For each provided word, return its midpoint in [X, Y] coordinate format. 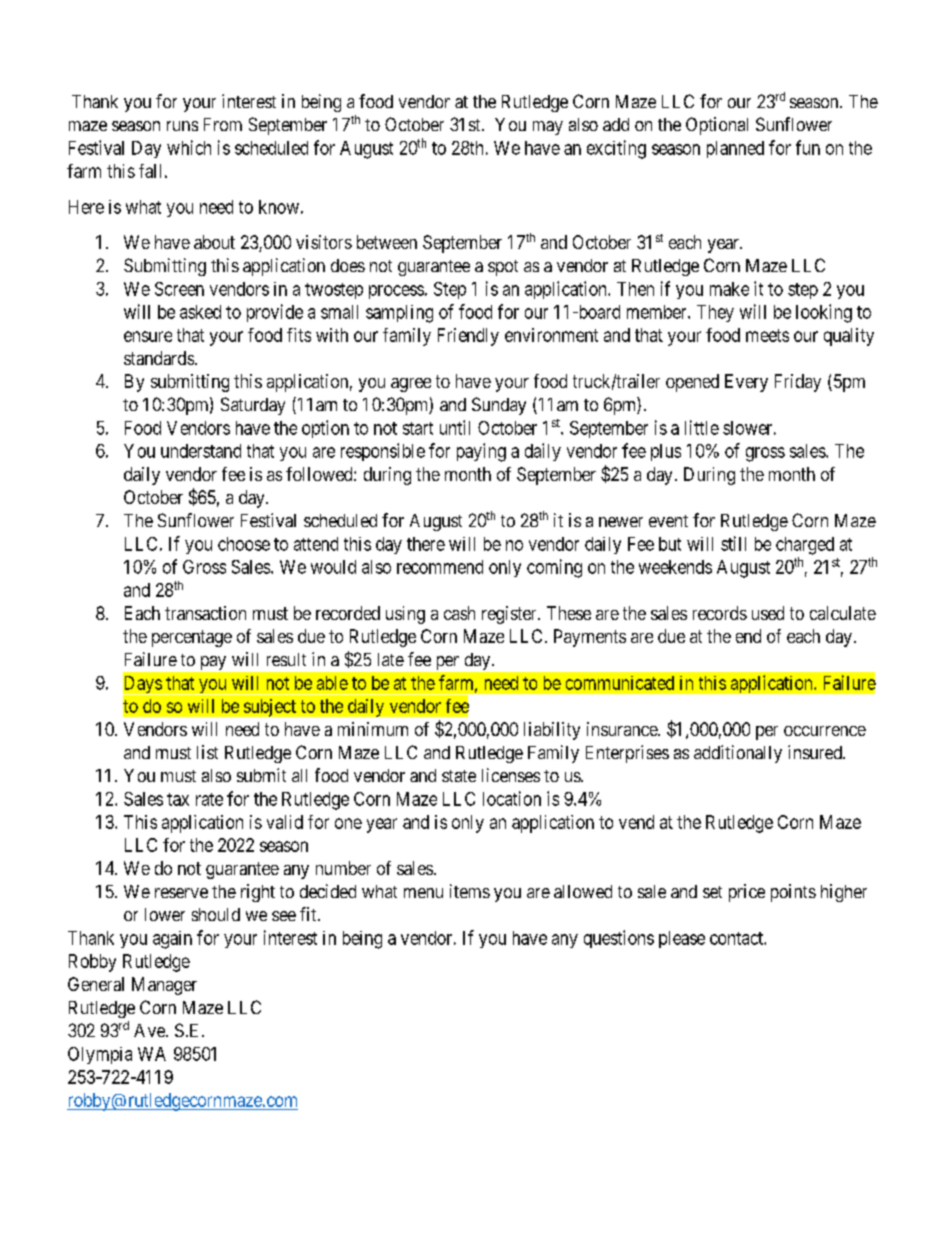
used [768, 613]
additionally [738, 754]
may [548, 128]
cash [459, 613]
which [189, 147]
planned [735, 149]
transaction [205, 613]
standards [159, 358]
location [512, 798]
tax [178, 799]
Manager [164, 986]
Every [746, 383]
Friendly [468, 337]
